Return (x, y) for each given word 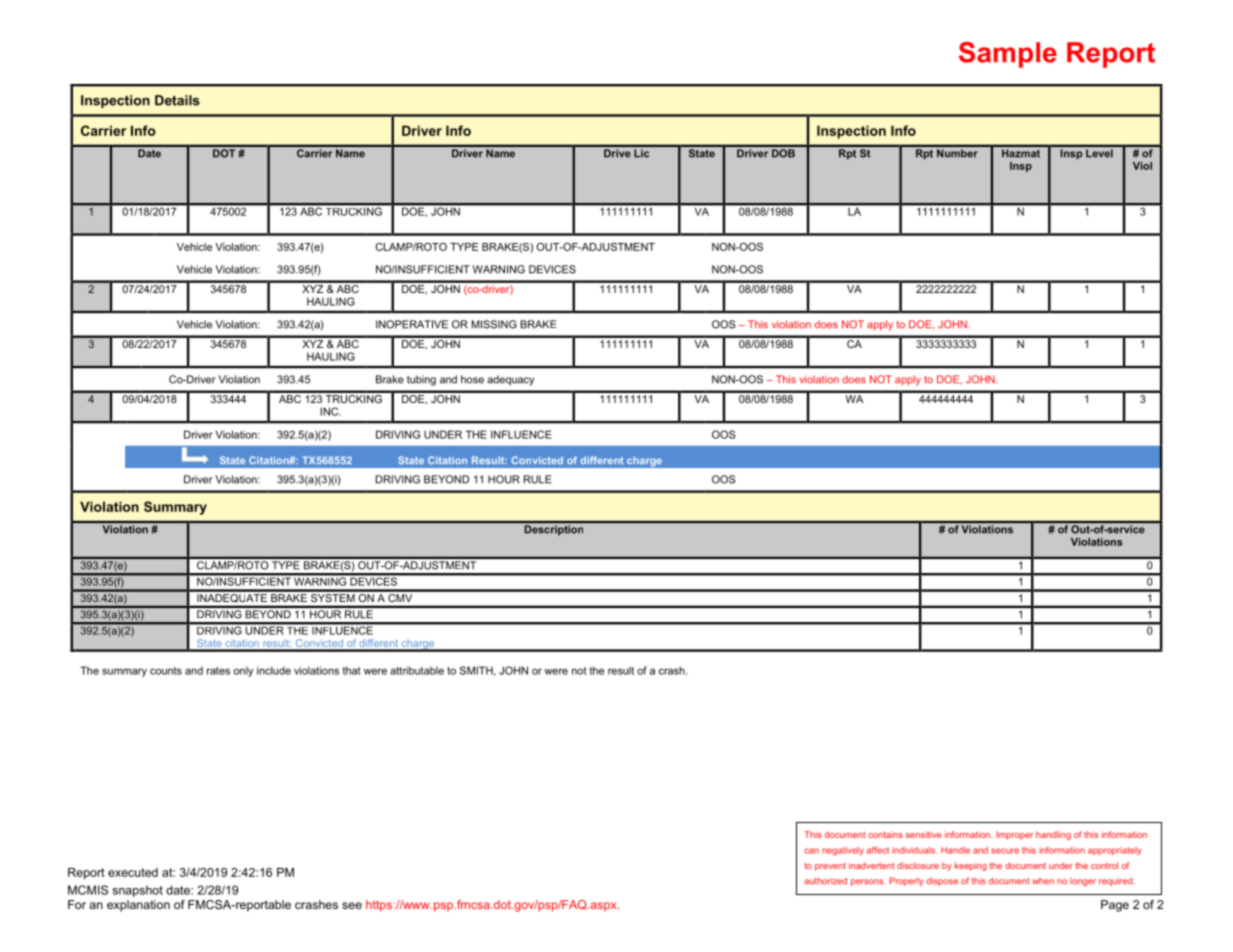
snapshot (138, 891)
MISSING (494, 324)
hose (472, 379)
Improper (1014, 835)
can (811, 851)
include (274, 670)
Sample (1008, 55)
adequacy (510, 380)
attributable (417, 670)
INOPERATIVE (412, 324)
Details (177, 100)
